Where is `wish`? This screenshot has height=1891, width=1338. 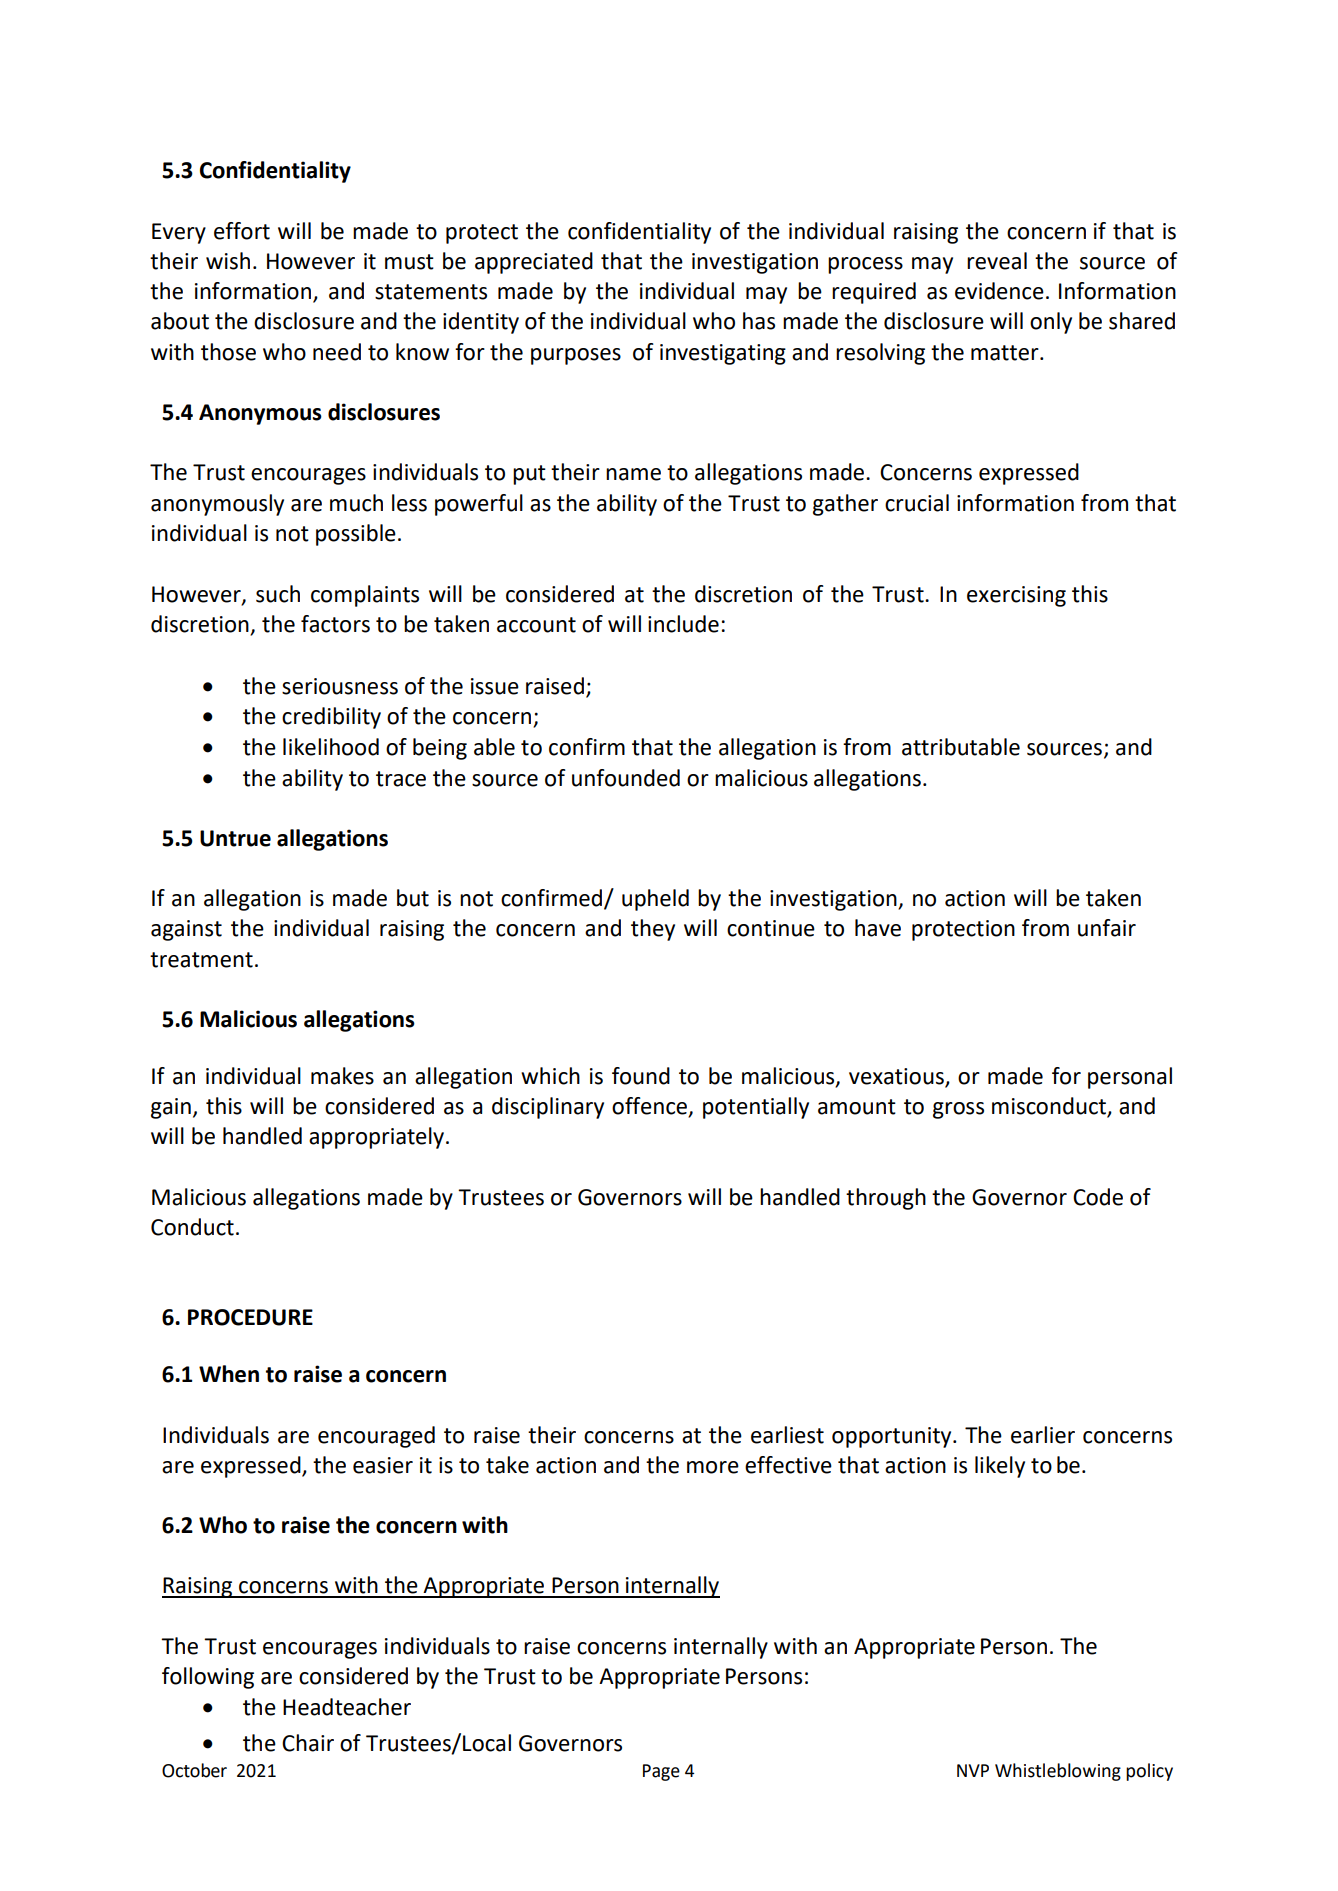
wish is located at coordinates (228, 261).
